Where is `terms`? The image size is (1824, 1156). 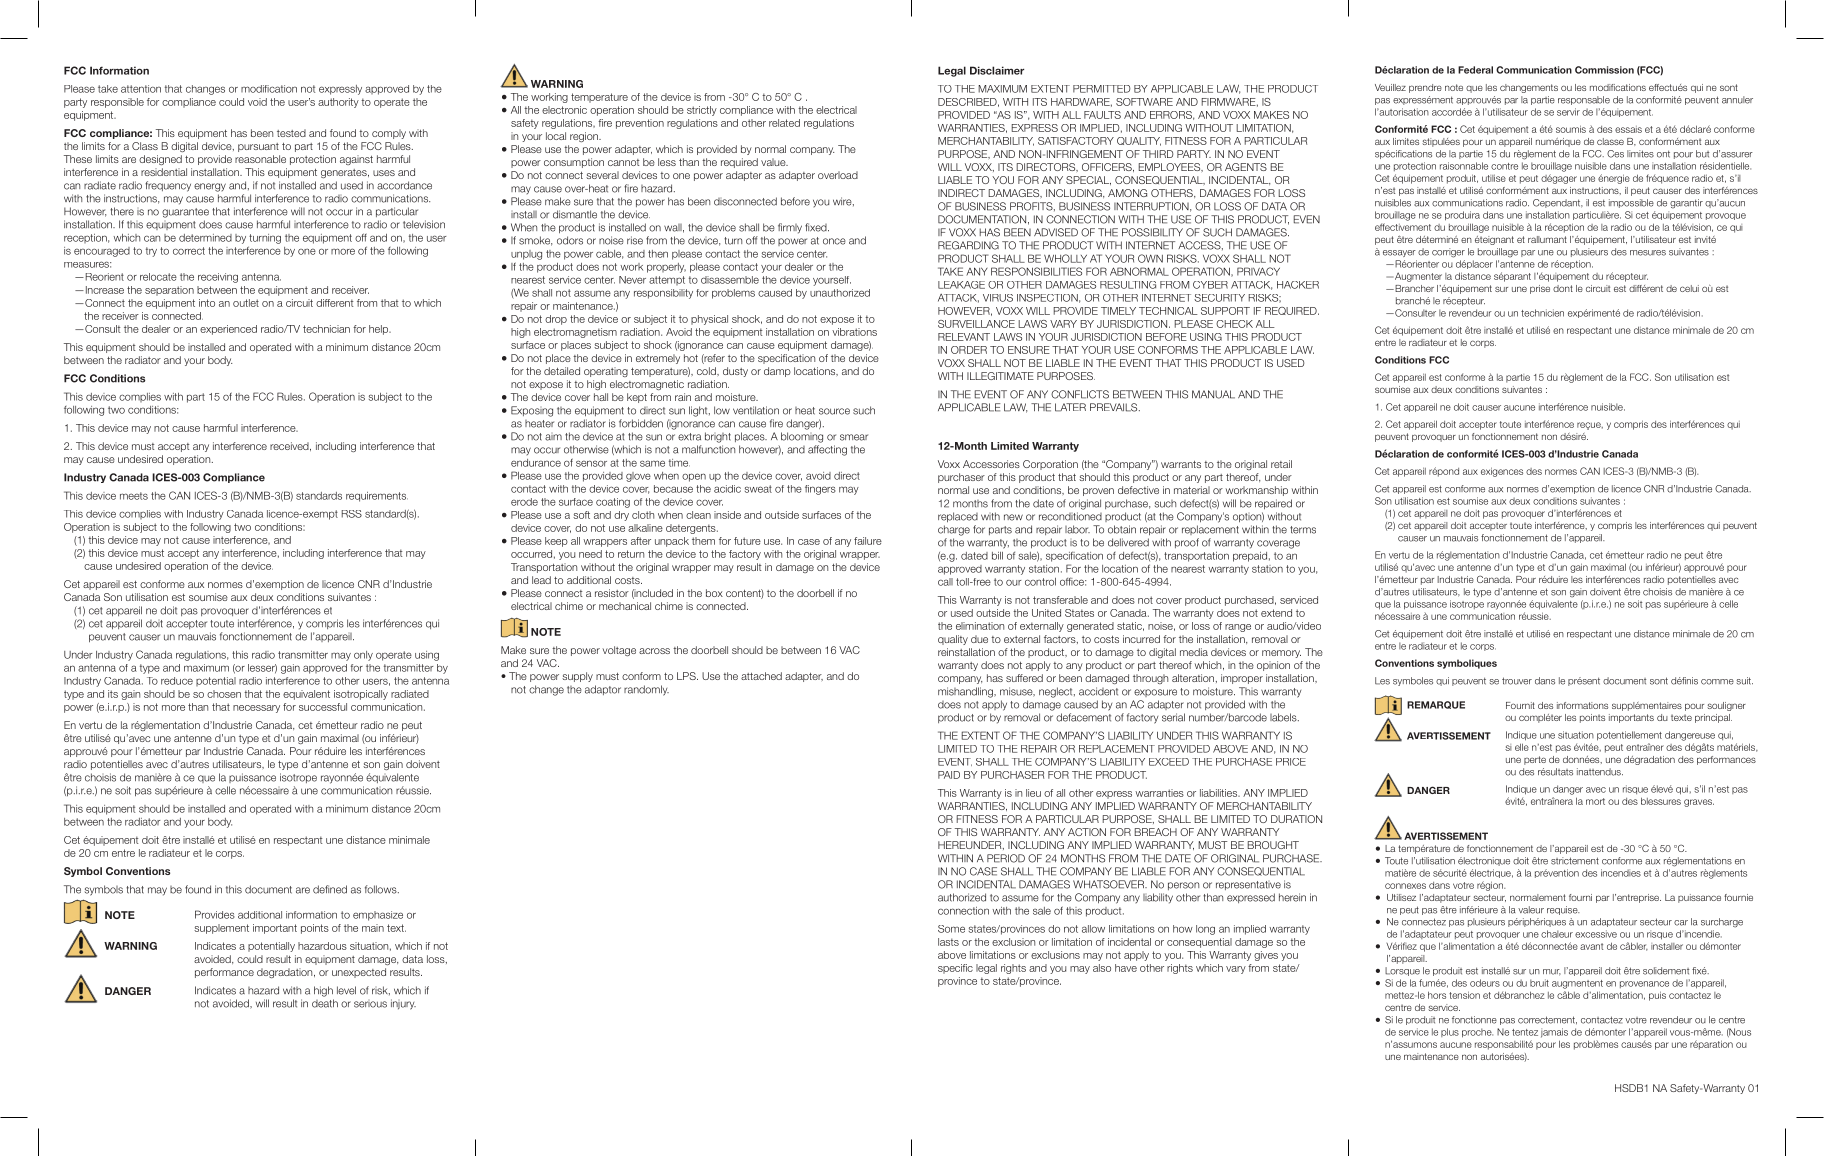
terms is located at coordinates (1303, 530).
